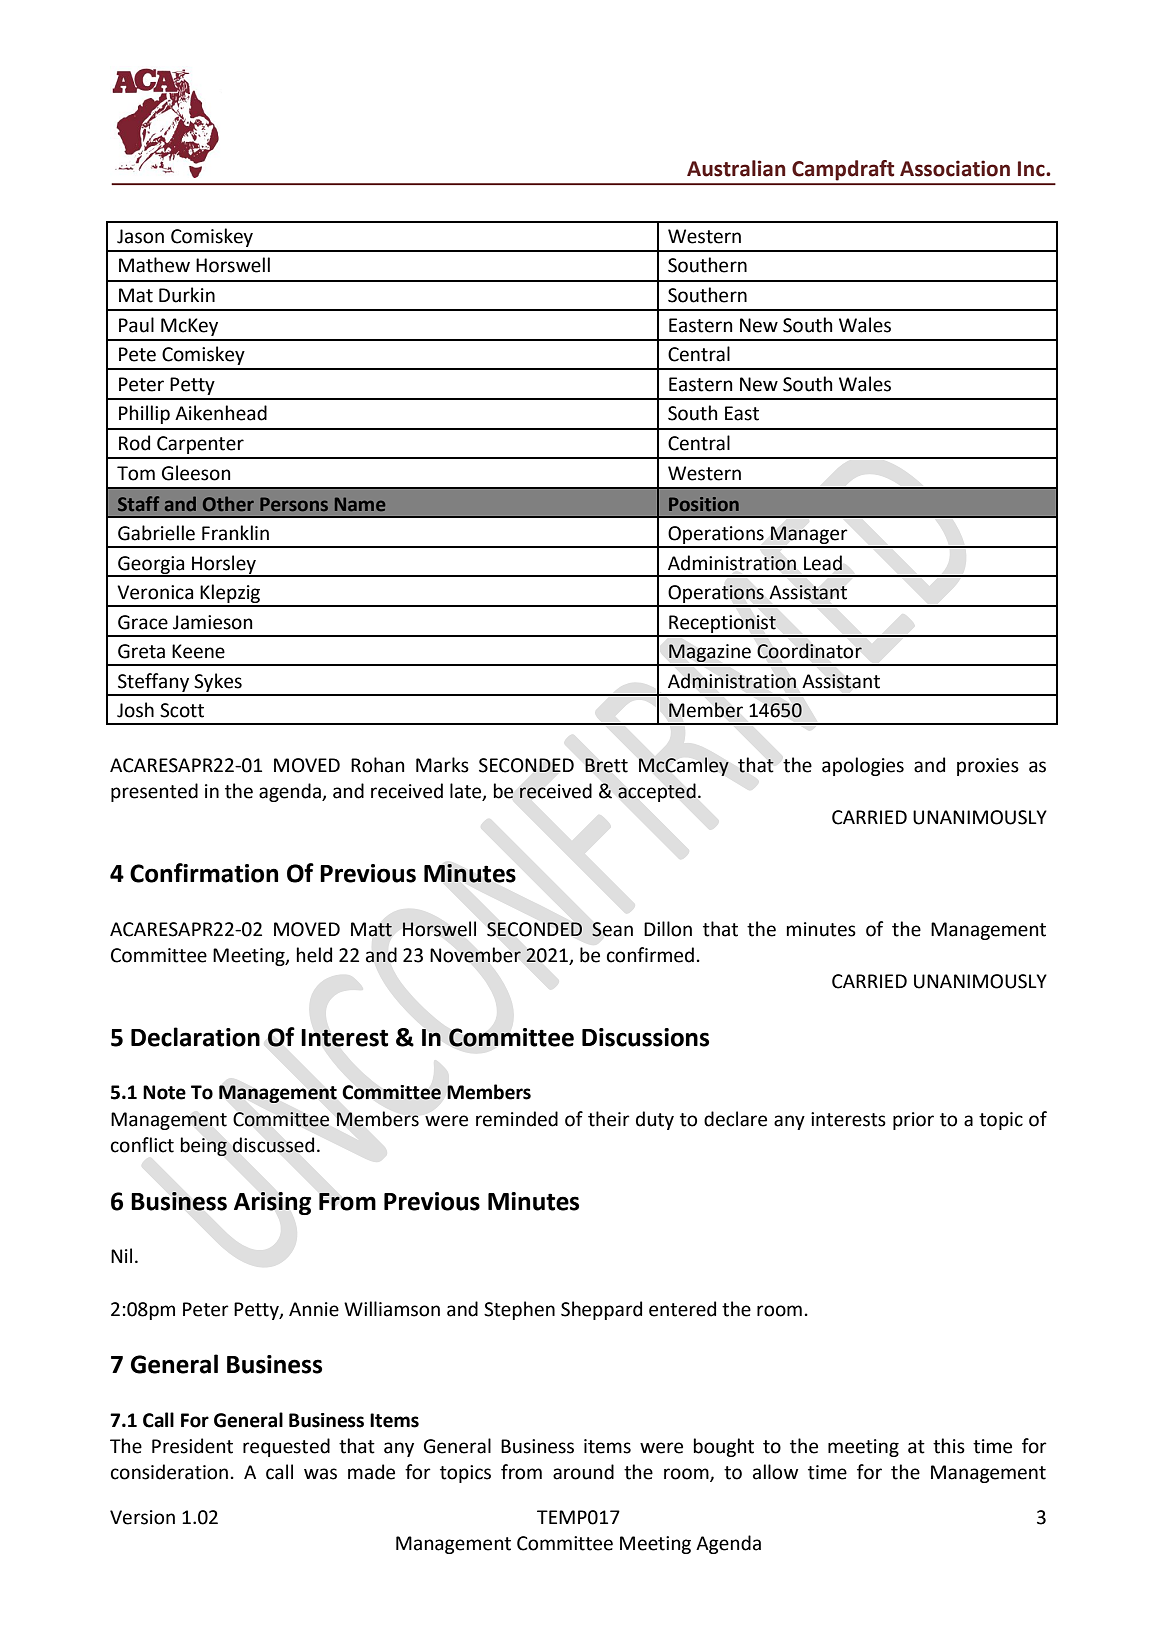  Describe the element at coordinates (949, 1446) in the page. I see `this` at that location.
